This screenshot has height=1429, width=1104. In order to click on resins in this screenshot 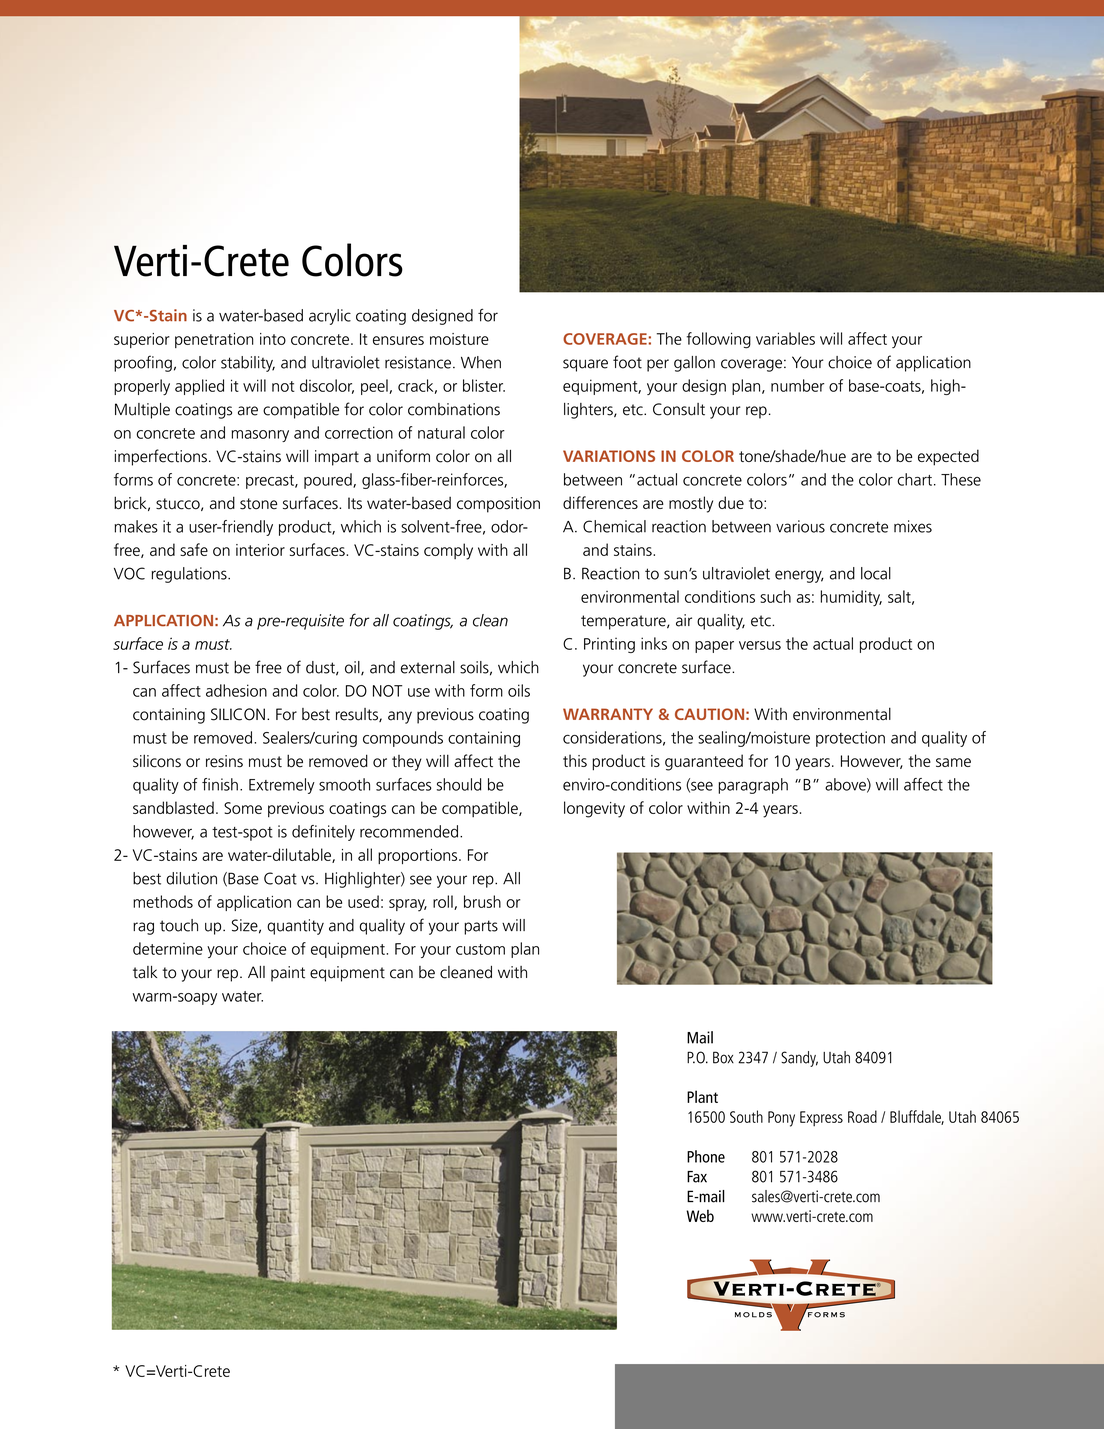, I will do `click(224, 761)`.
